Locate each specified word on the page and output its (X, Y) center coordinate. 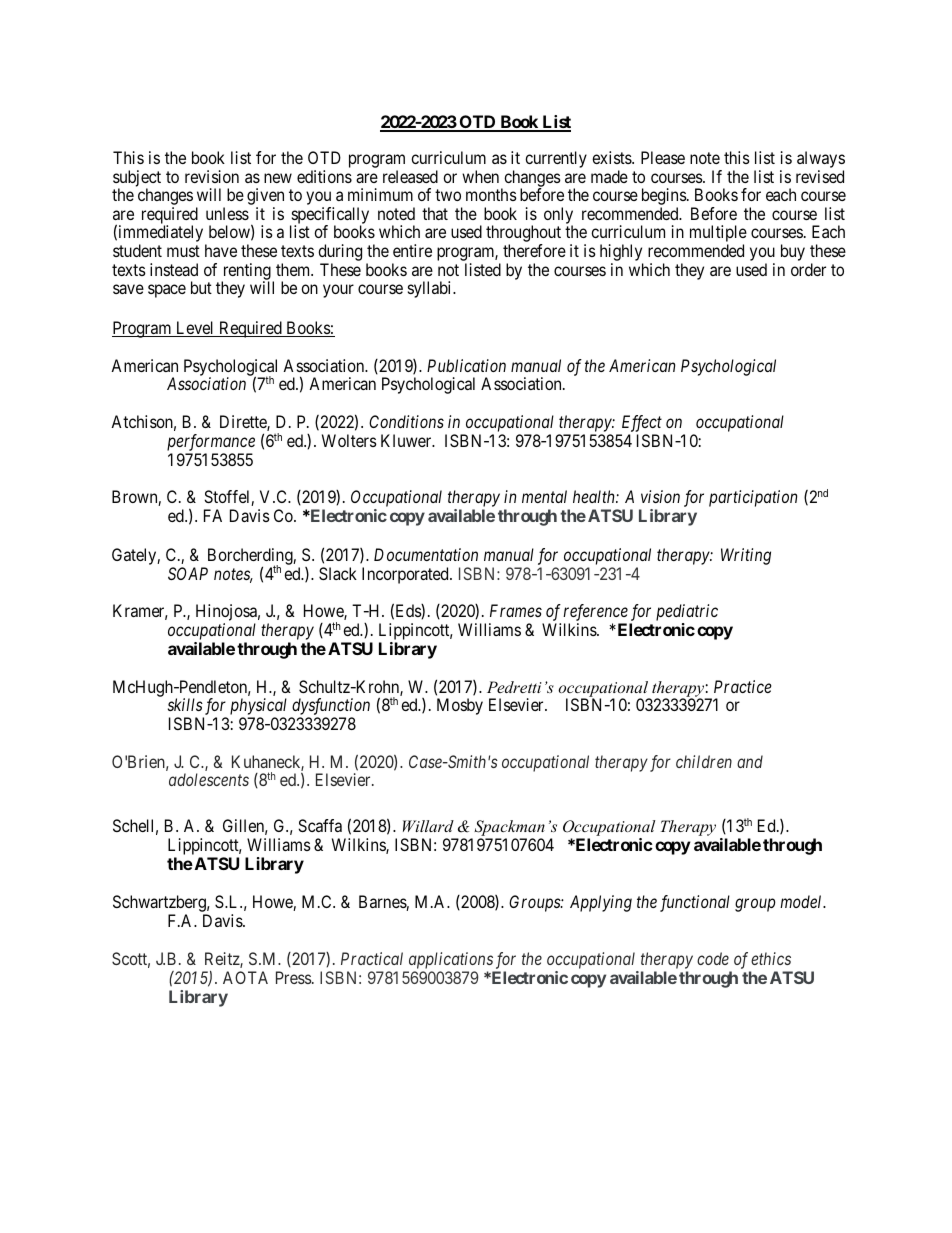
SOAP (188, 573)
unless (227, 213)
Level (195, 329)
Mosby (460, 706)
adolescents (209, 779)
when (480, 176)
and (750, 761)
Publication (466, 365)
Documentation (426, 554)
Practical (372, 958)
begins (664, 198)
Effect (641, 425)
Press (294, 977)
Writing (746, 556)
